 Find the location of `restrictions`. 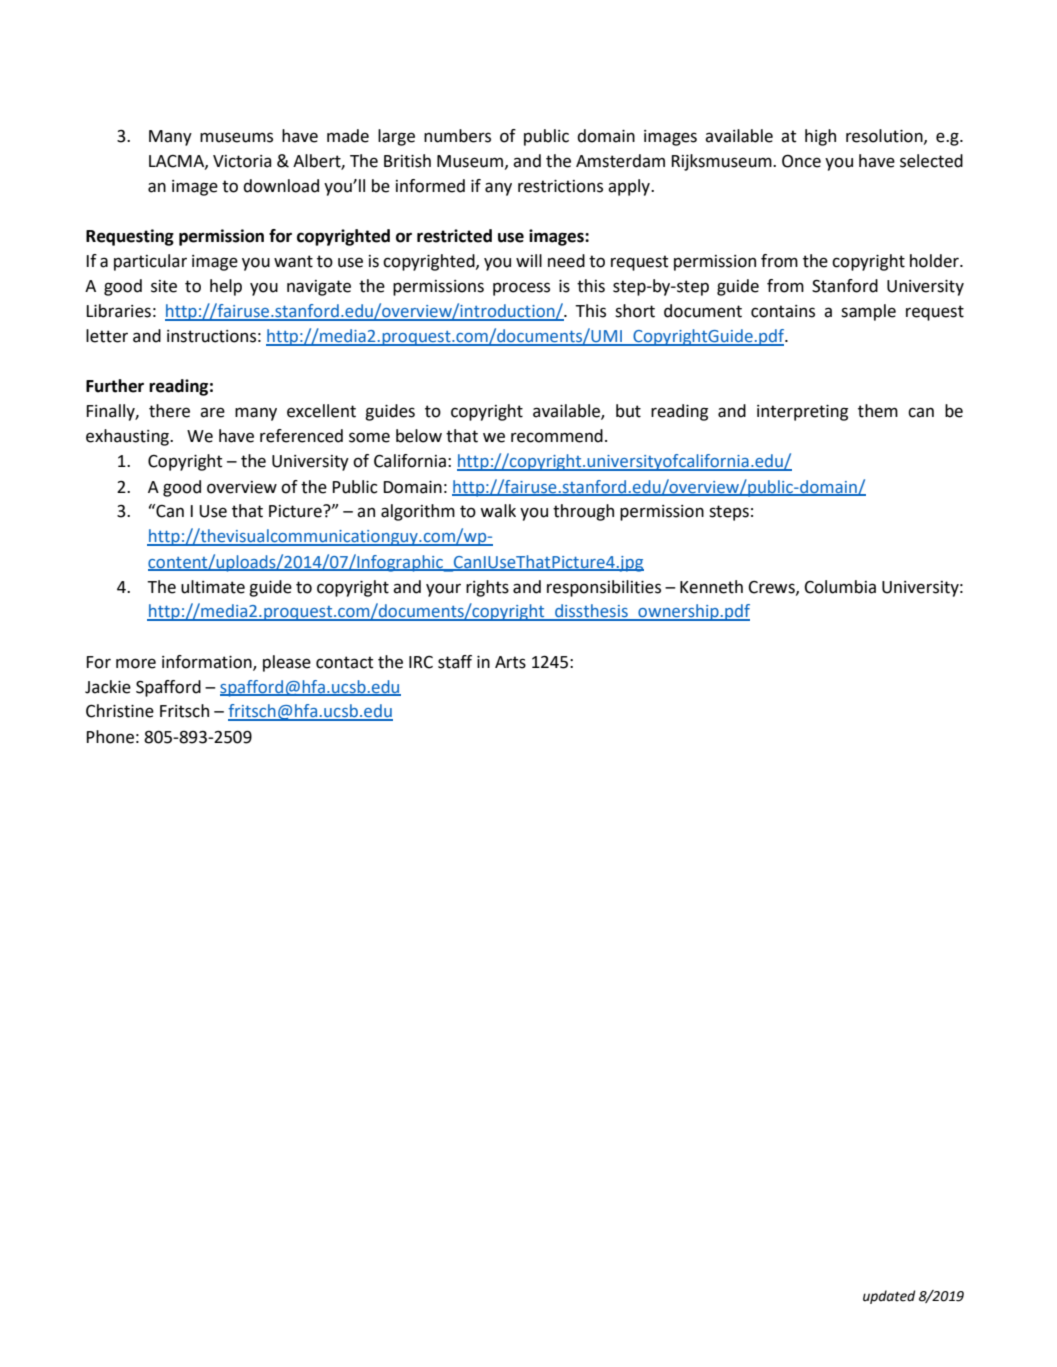

restrictions is located at coordinates (560, 186).
